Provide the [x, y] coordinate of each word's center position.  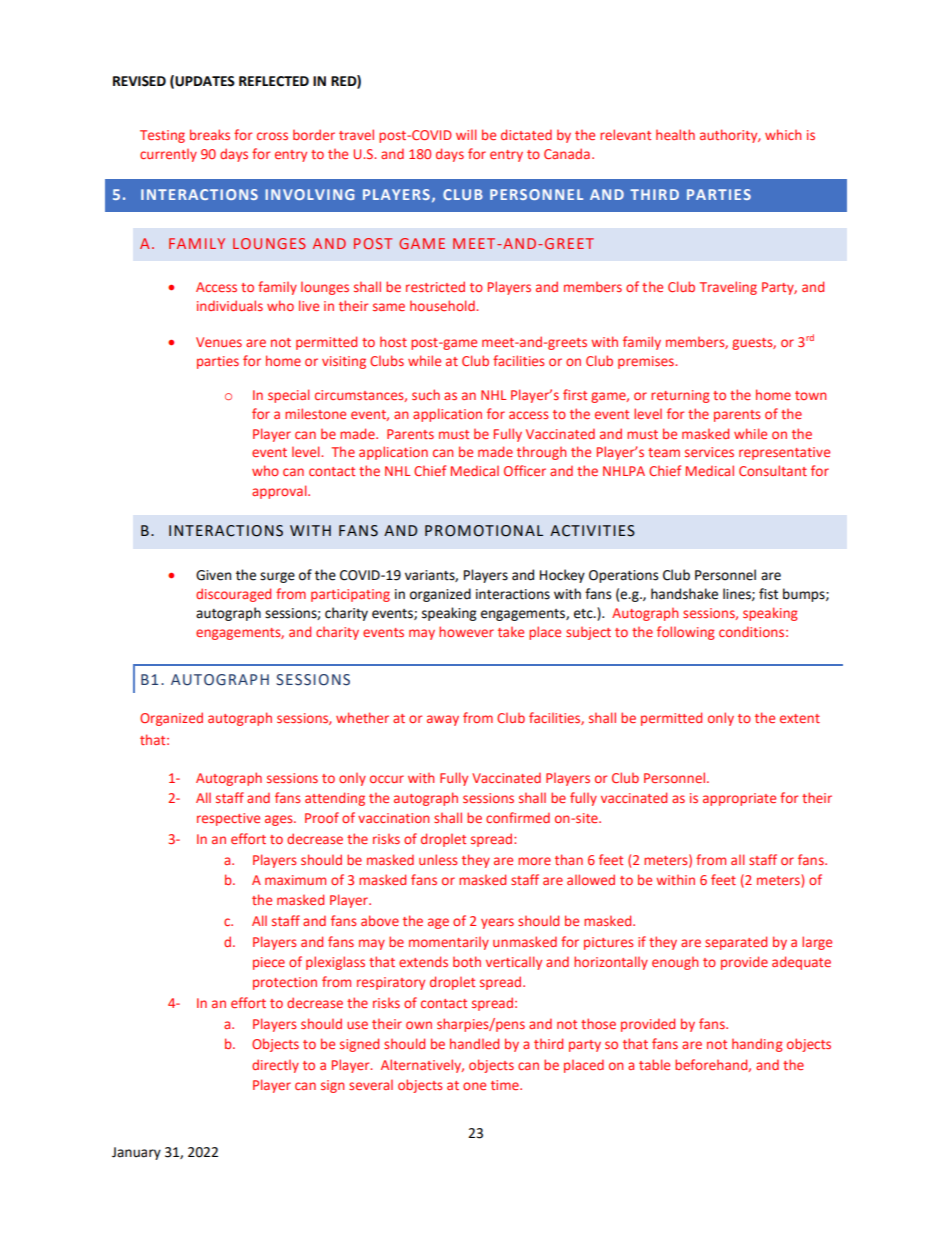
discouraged [233, 595]
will [466, 134]
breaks [210, 134]
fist [768, 594]
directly [275, 1066]
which [783, 134]
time [506, 1085]
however [466, 631]
